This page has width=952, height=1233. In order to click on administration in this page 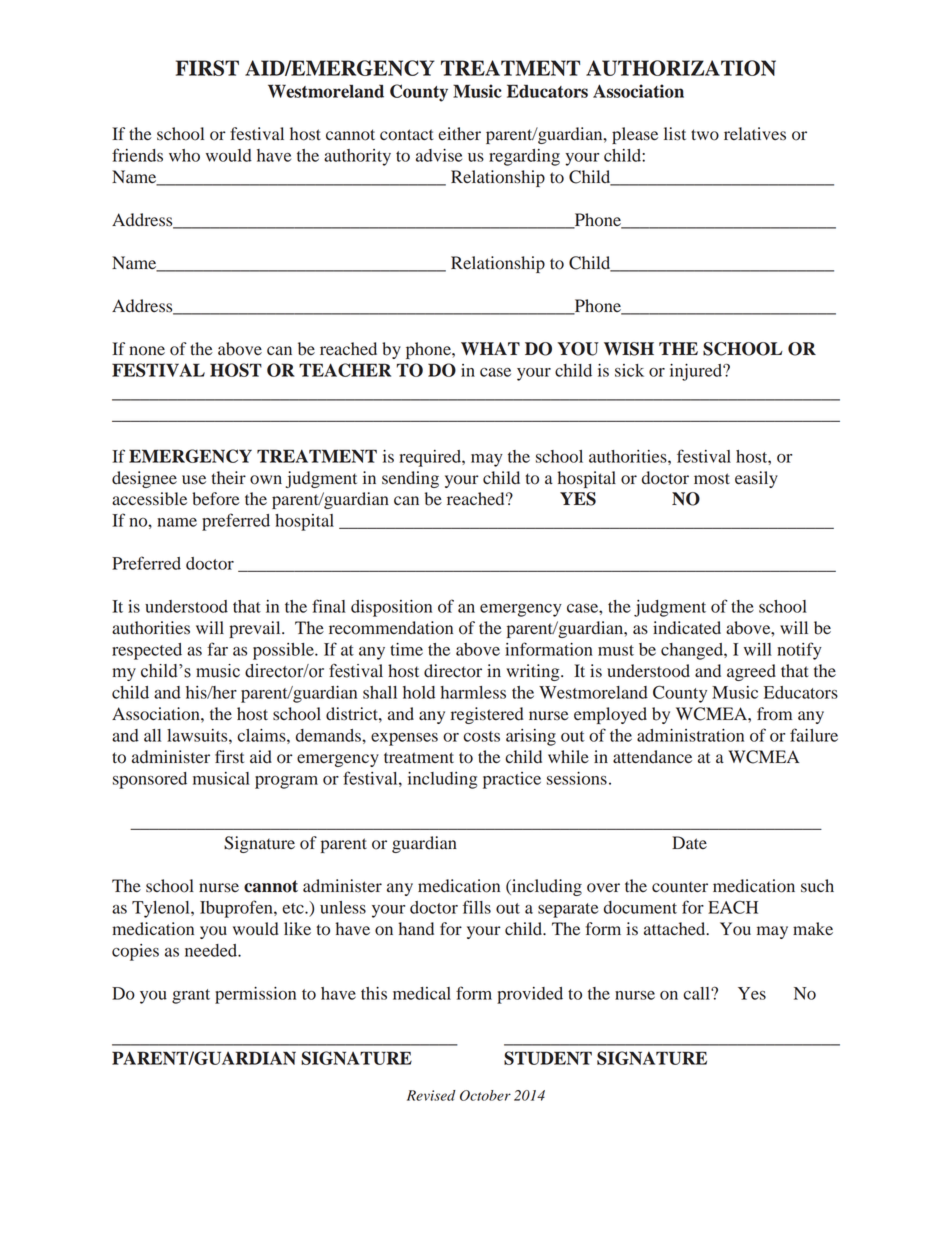, I will do `click(690, 735)`.
